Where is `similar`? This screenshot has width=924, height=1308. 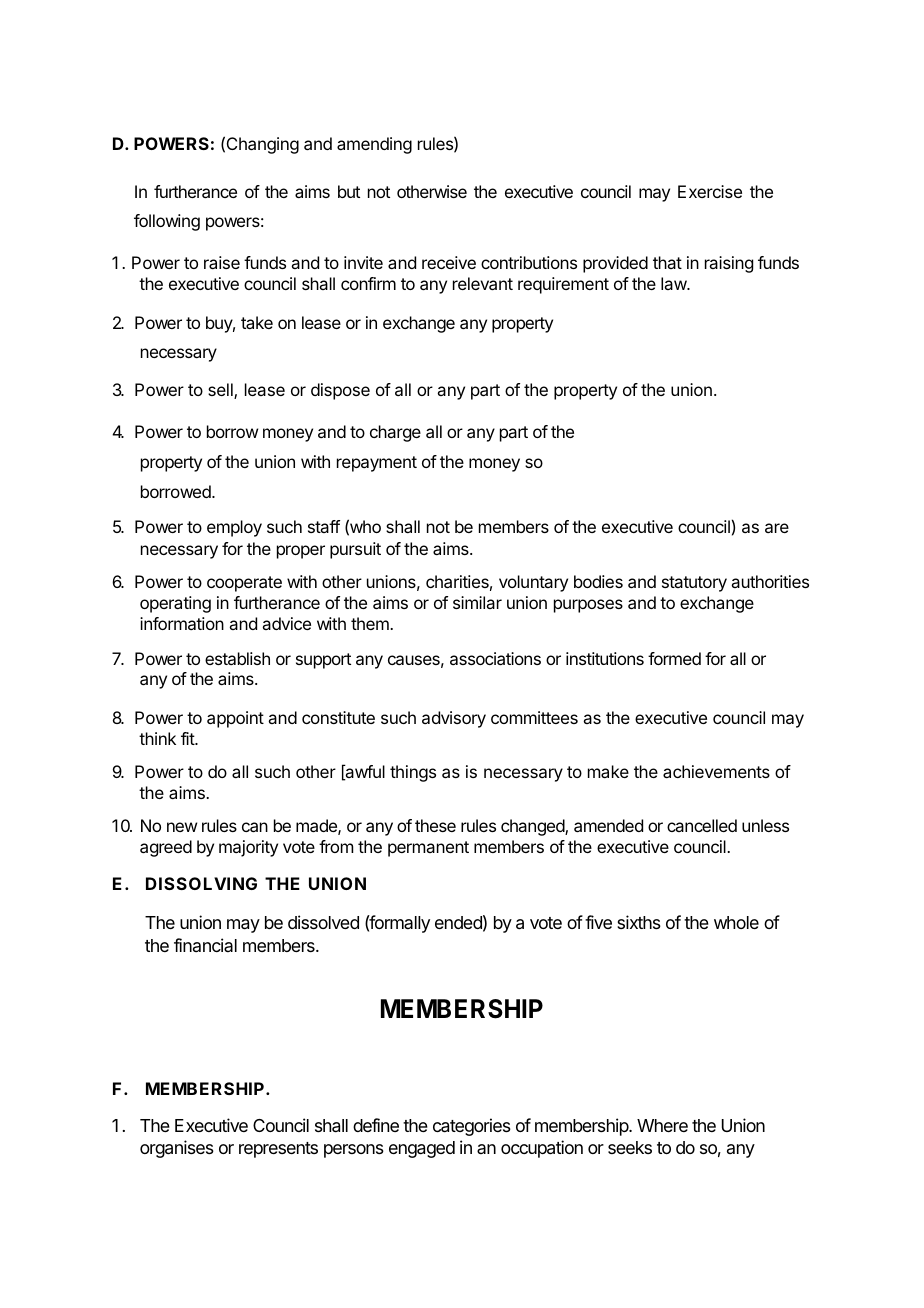
similar is located at coordinates (477, 602).
